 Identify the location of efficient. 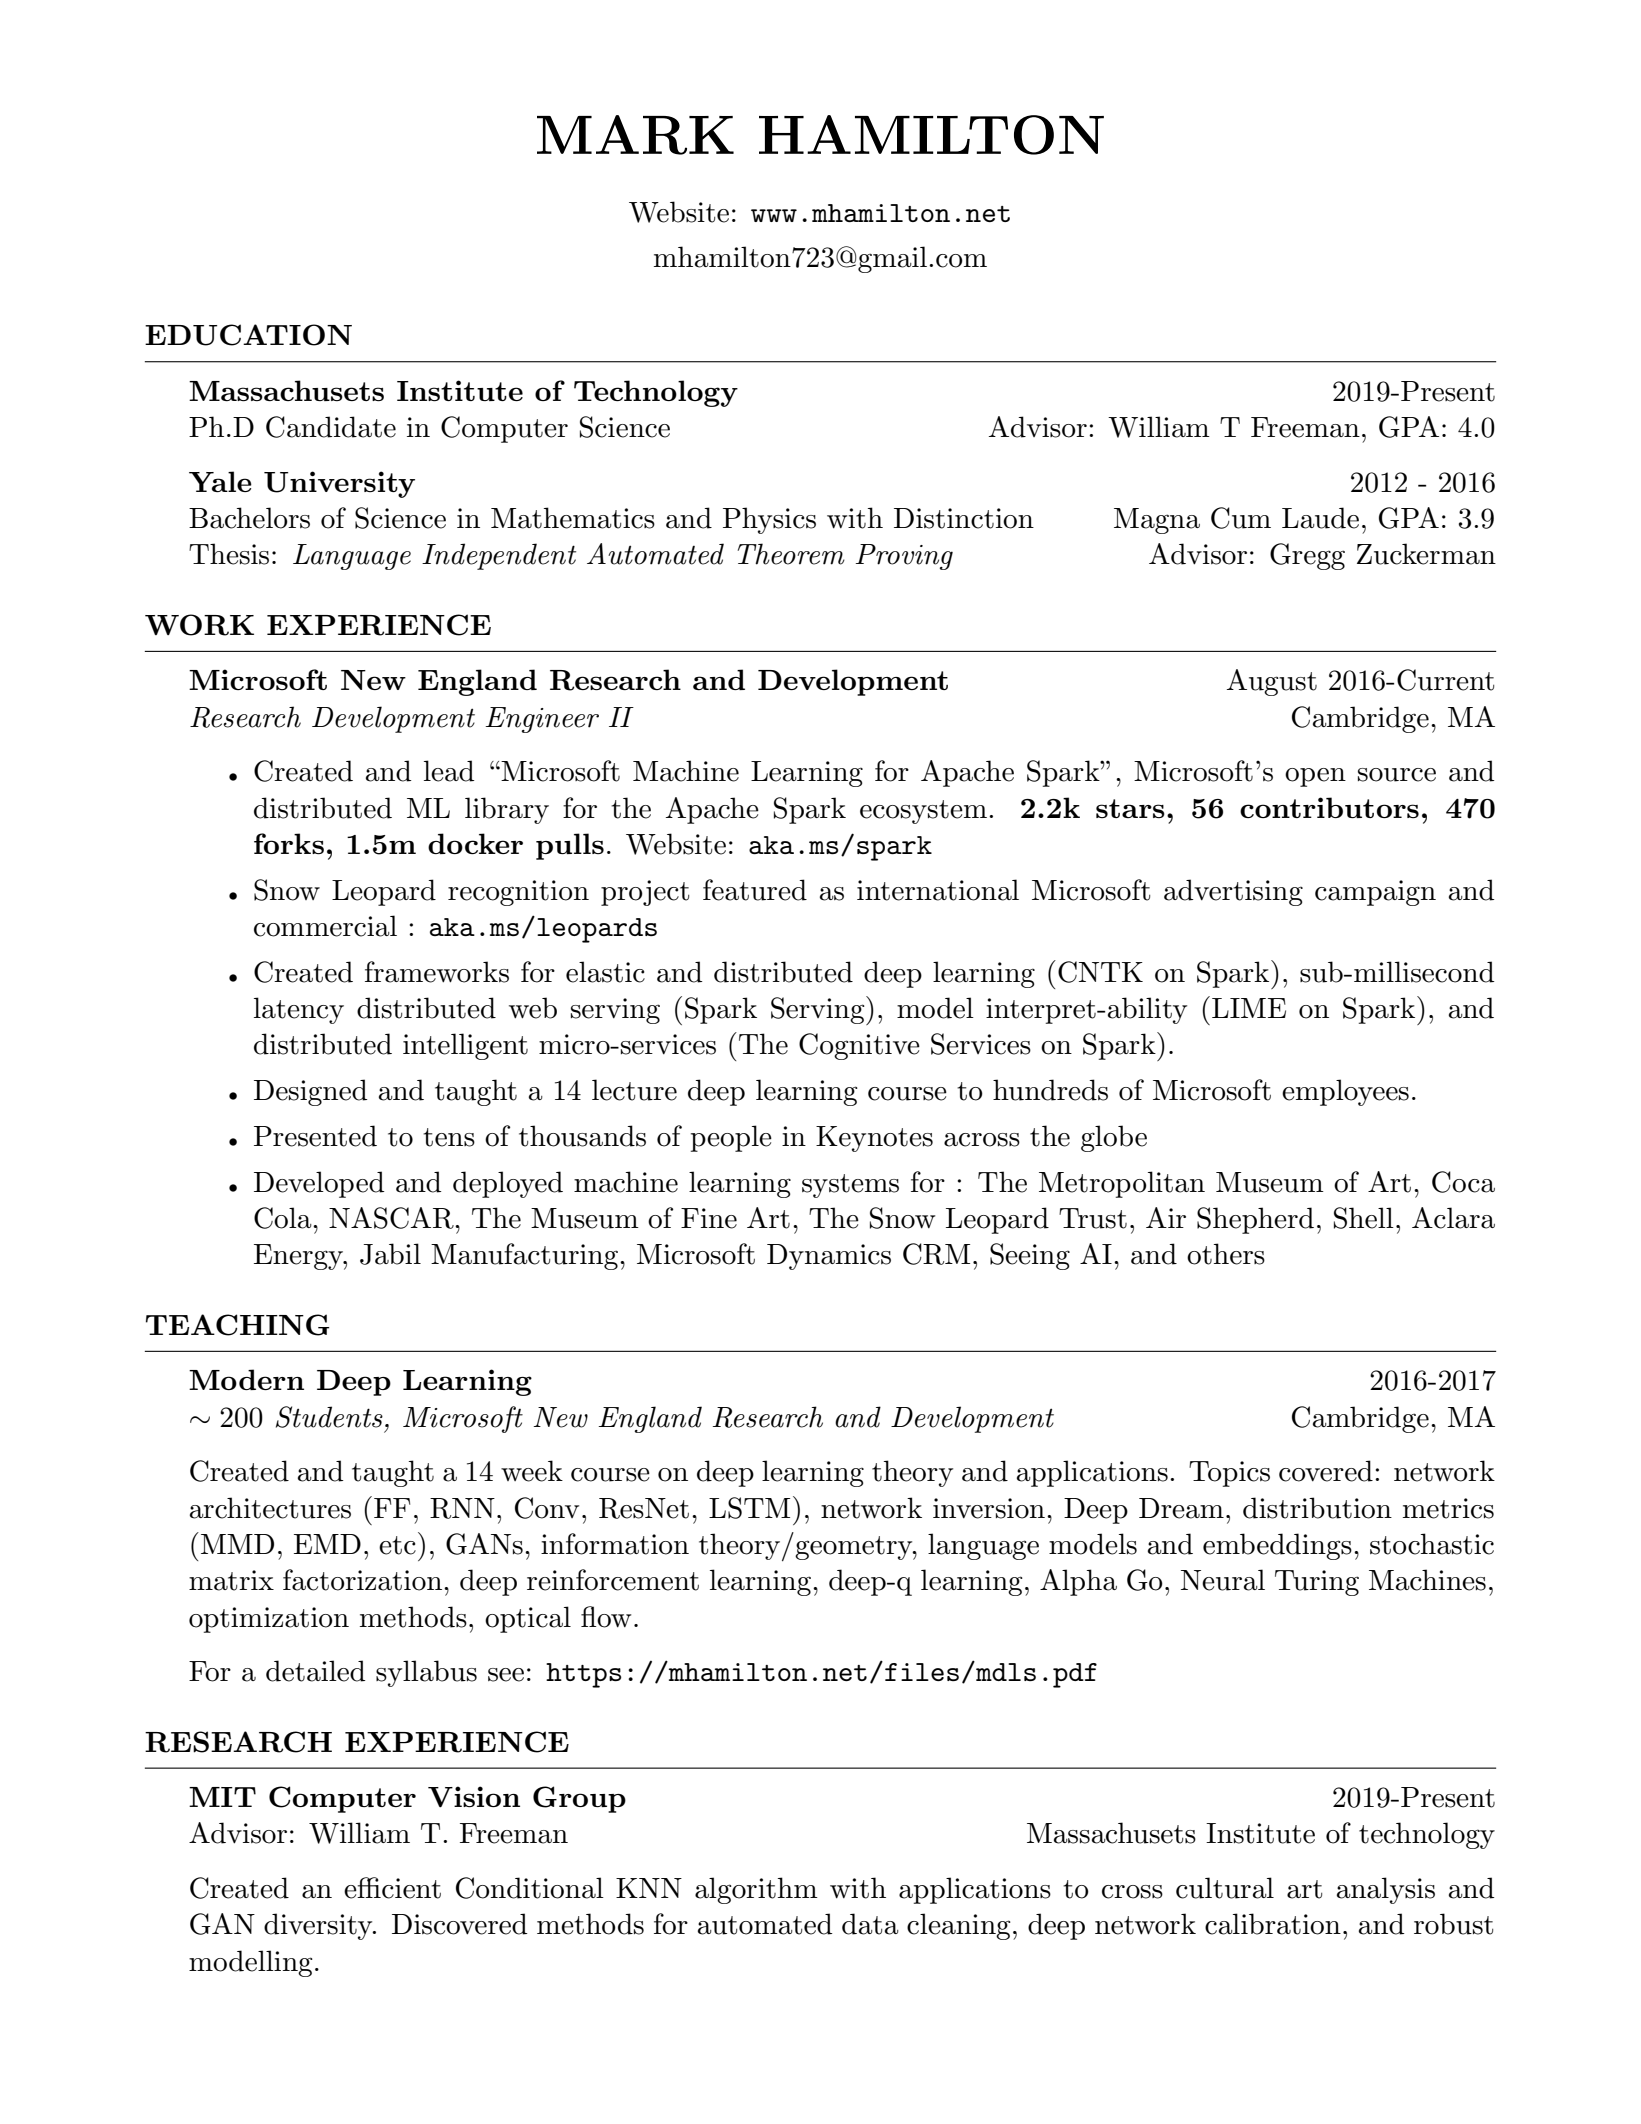
(392, 1888).
